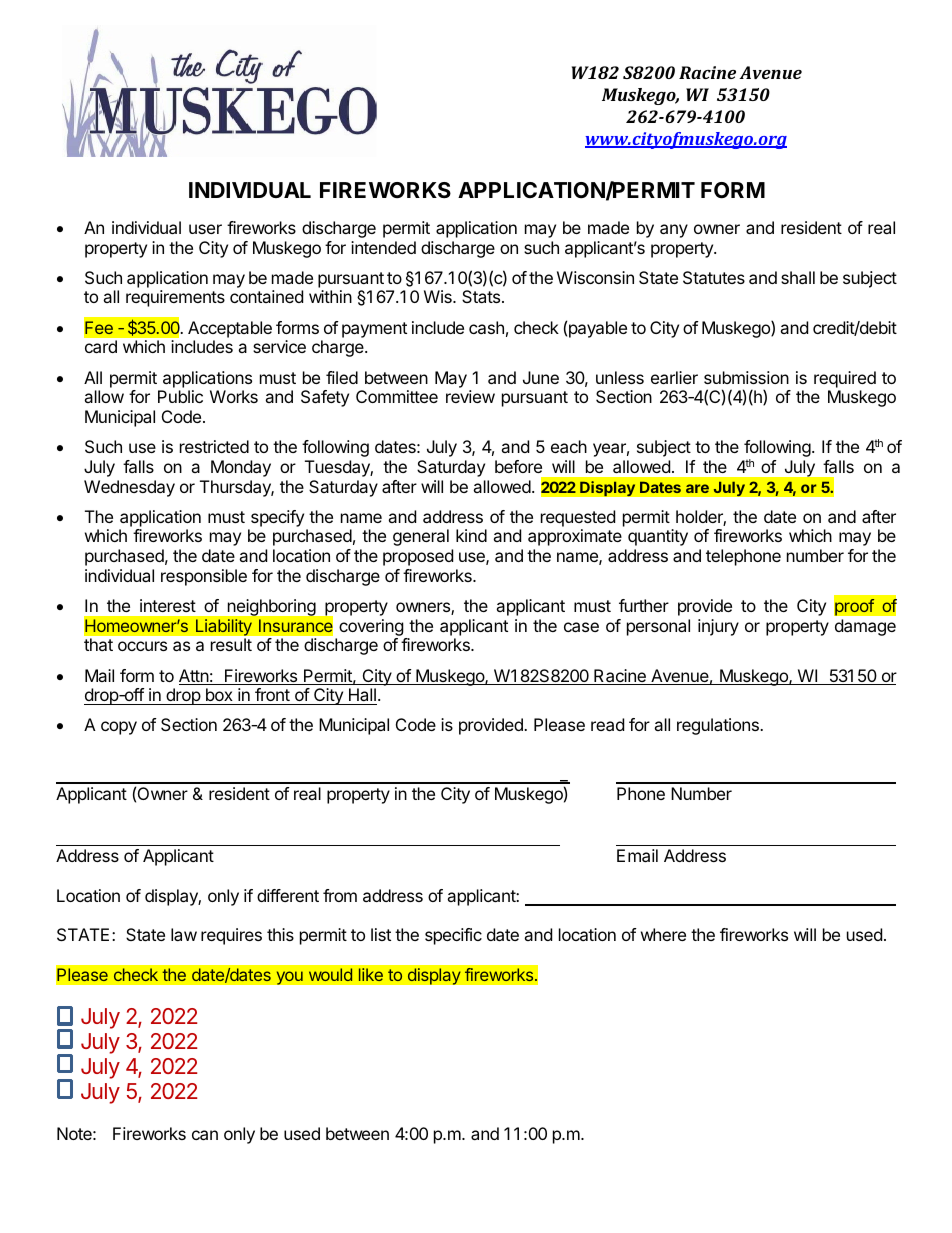 The image size is (952, 1233). I want to click on specific, so click(453, 936).
